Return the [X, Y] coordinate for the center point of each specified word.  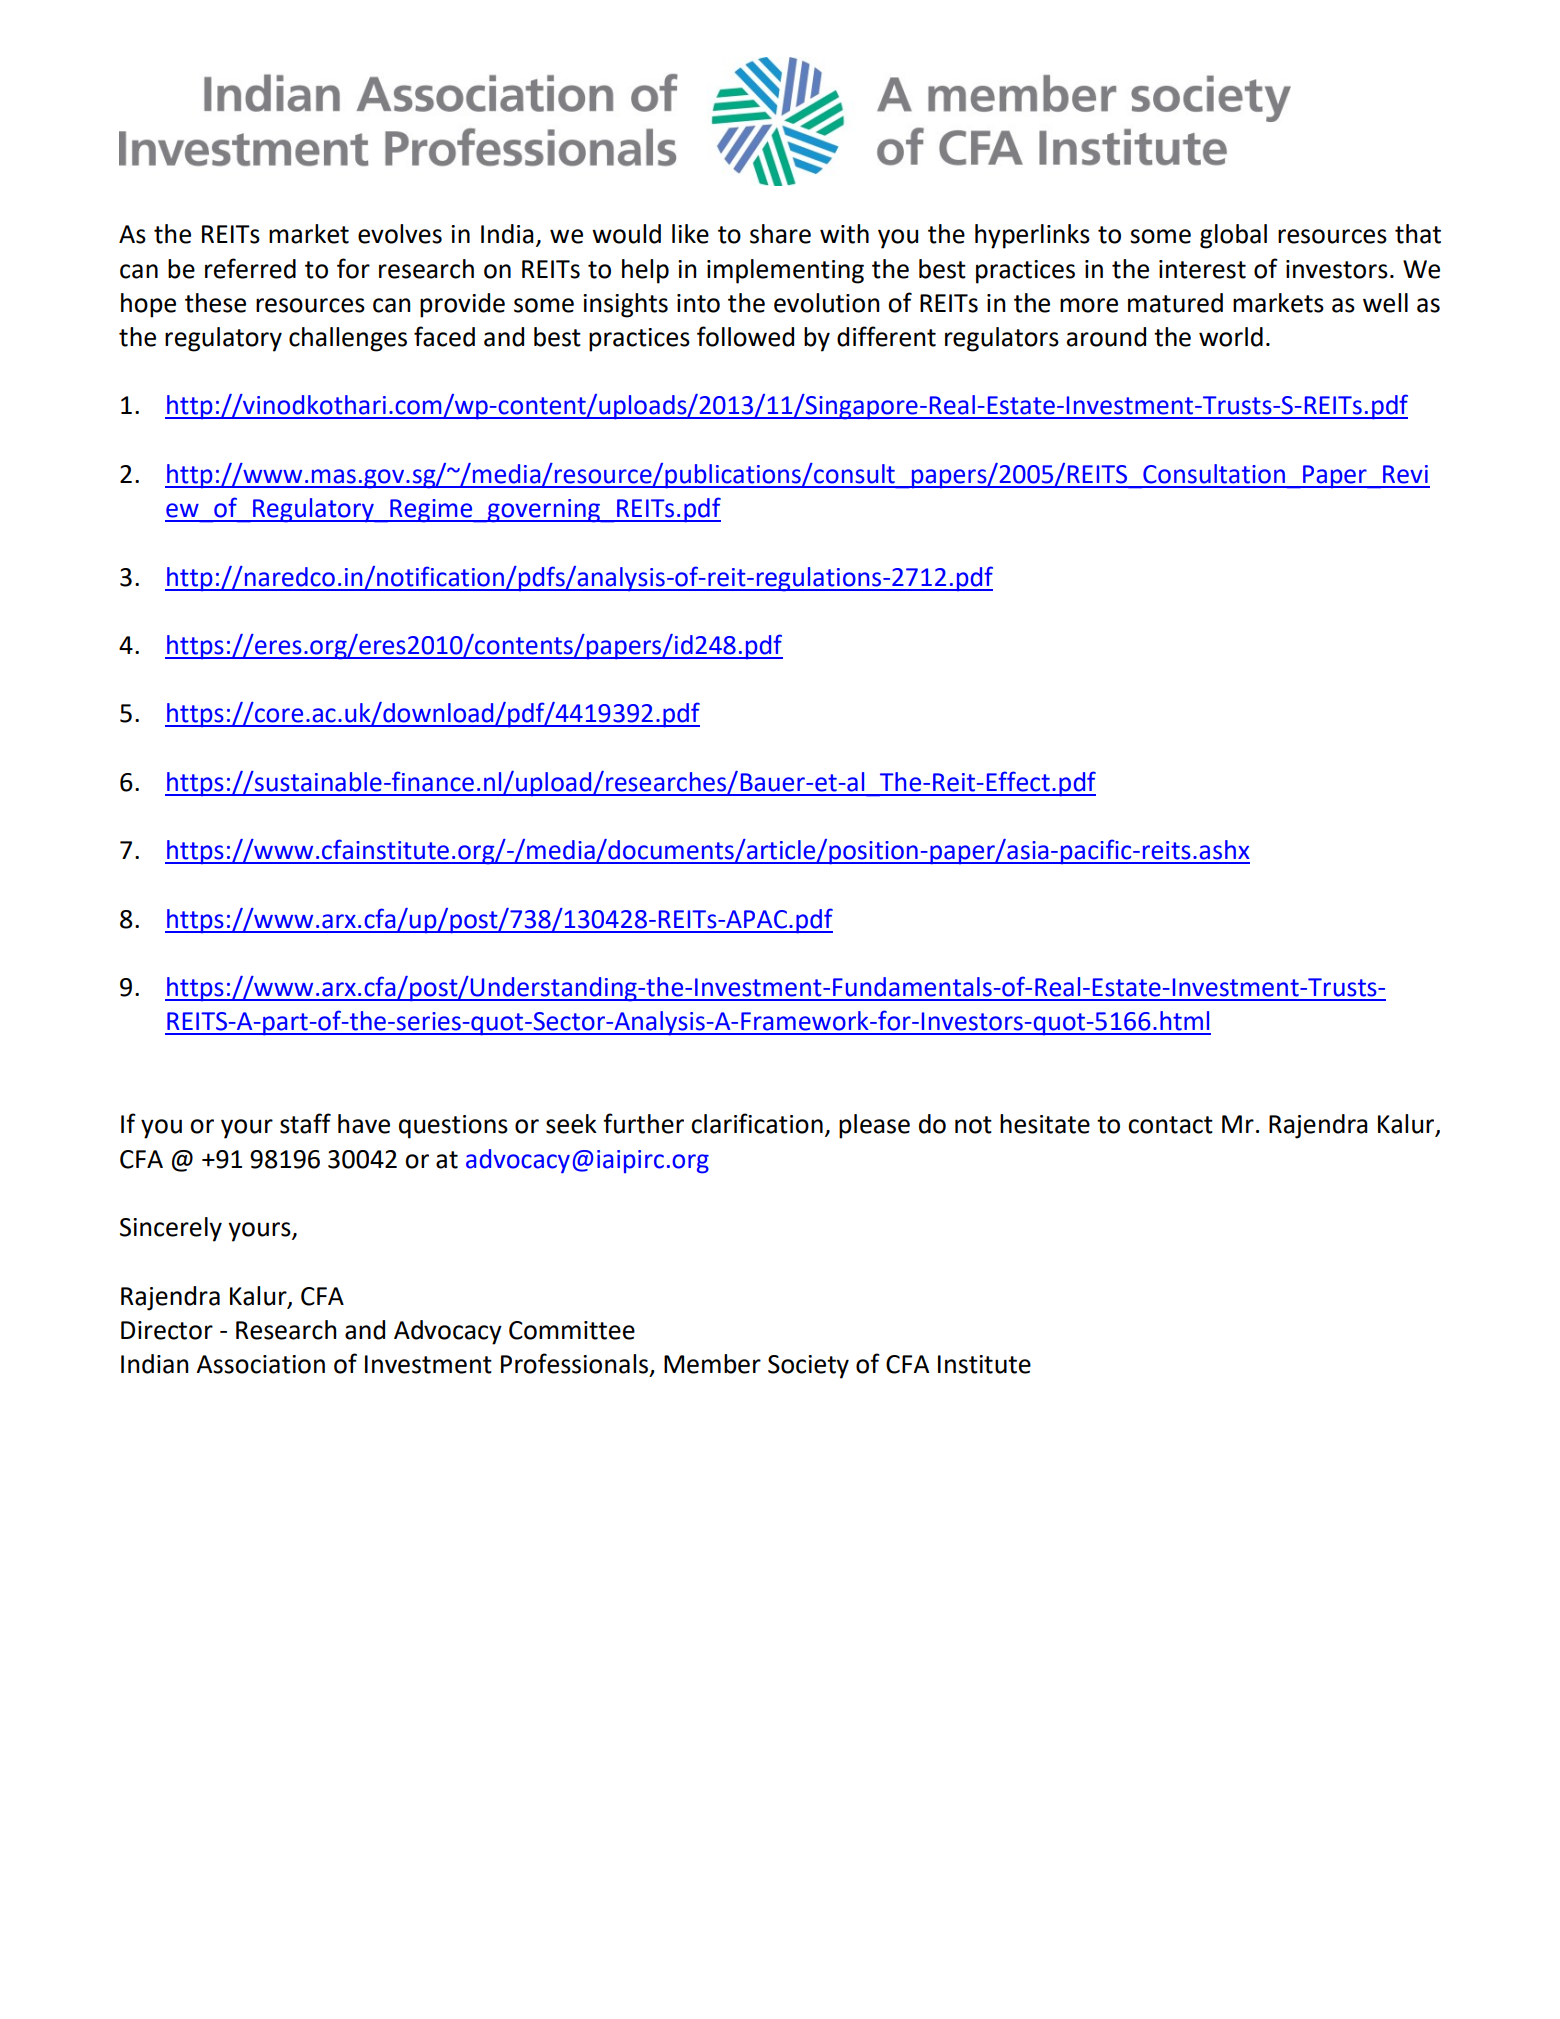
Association [260, 1364]
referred [250, 268]
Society [808, 1367]
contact [1170, 1125]
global [1233, 236]
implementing [785, 271]
